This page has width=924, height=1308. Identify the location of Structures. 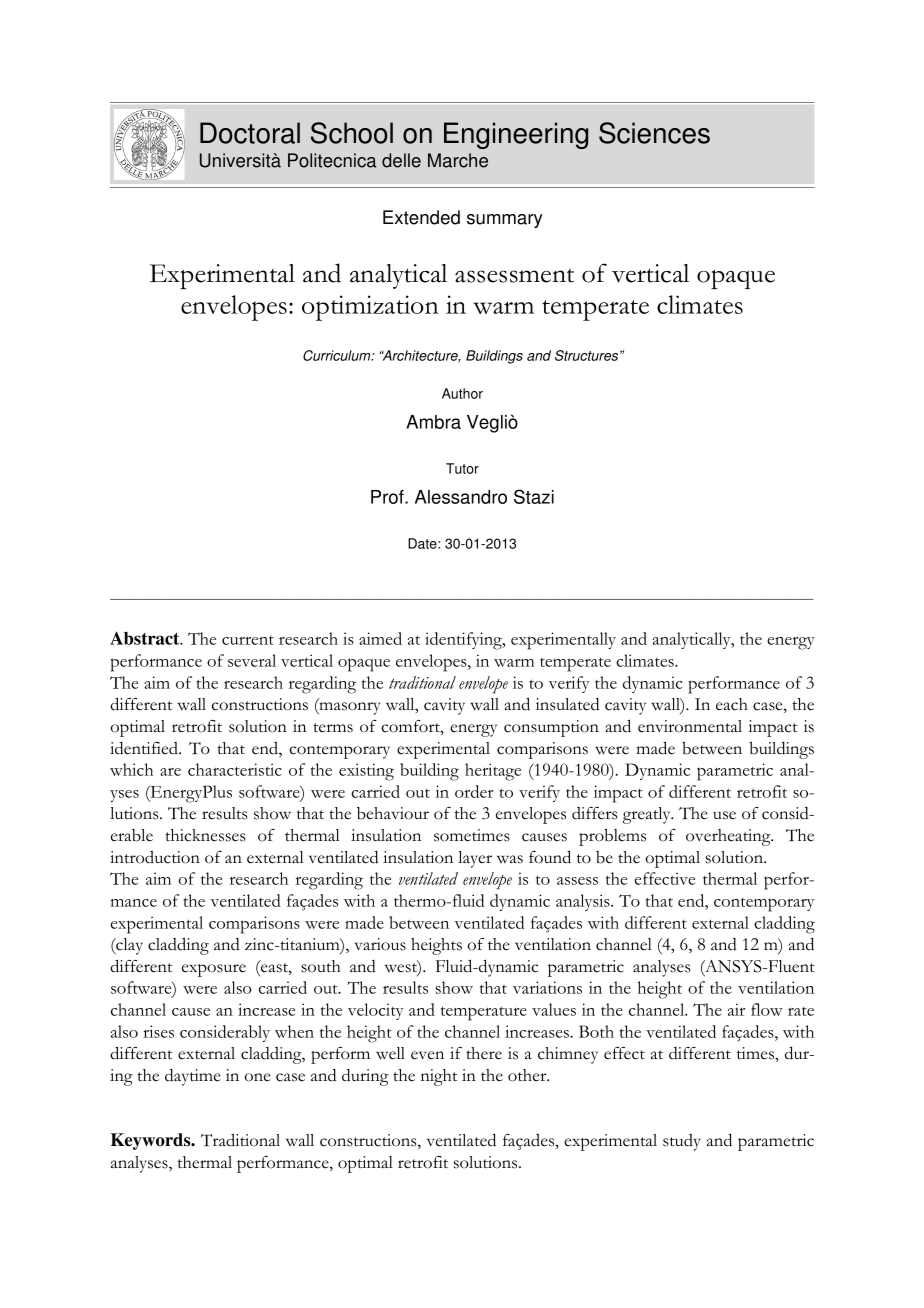
(588, 355).
